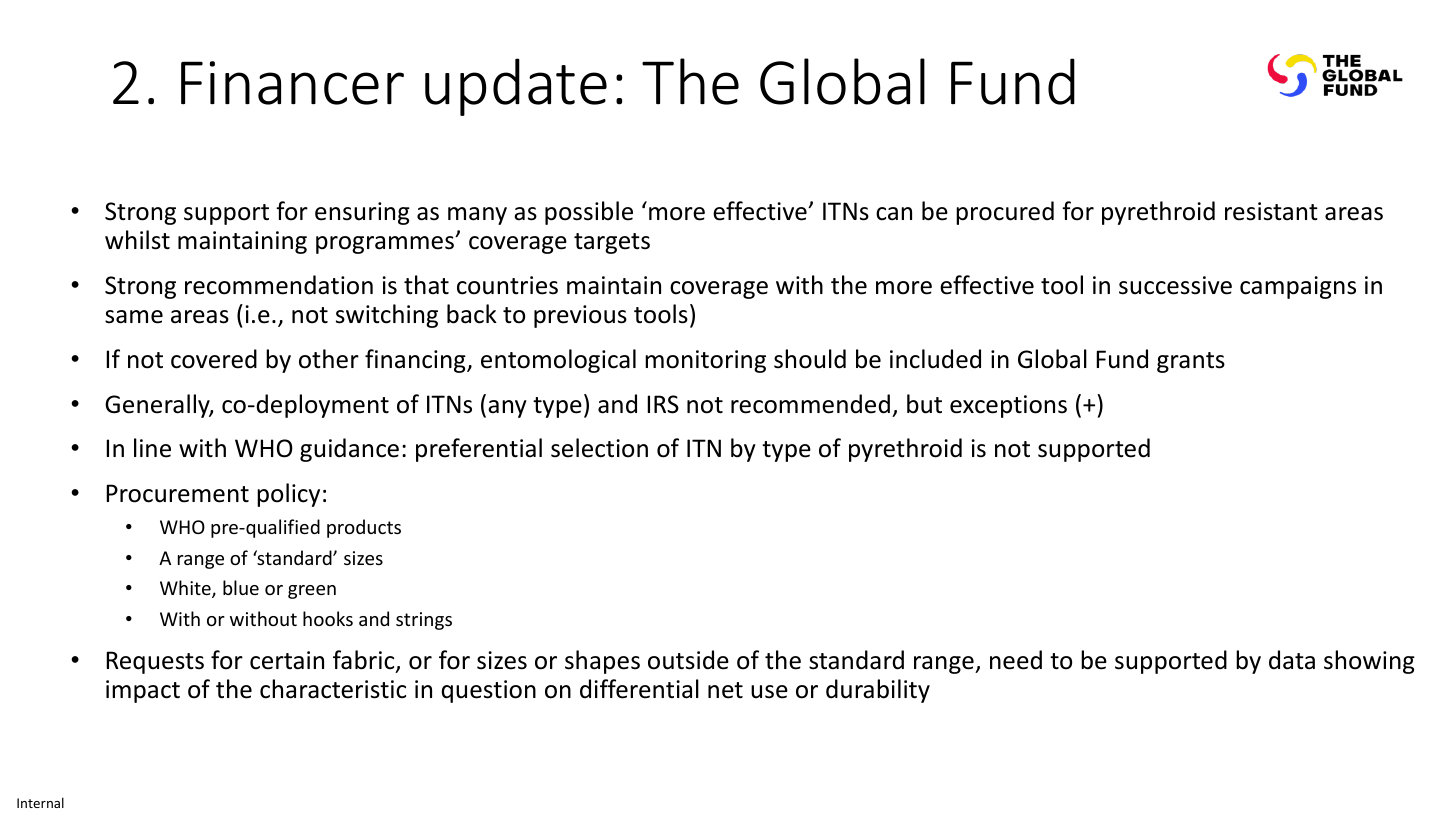 This page has width=1456, height=819. Describe the element at coordinates (1008, 406) in the page. I see `exceptions` at that location.
